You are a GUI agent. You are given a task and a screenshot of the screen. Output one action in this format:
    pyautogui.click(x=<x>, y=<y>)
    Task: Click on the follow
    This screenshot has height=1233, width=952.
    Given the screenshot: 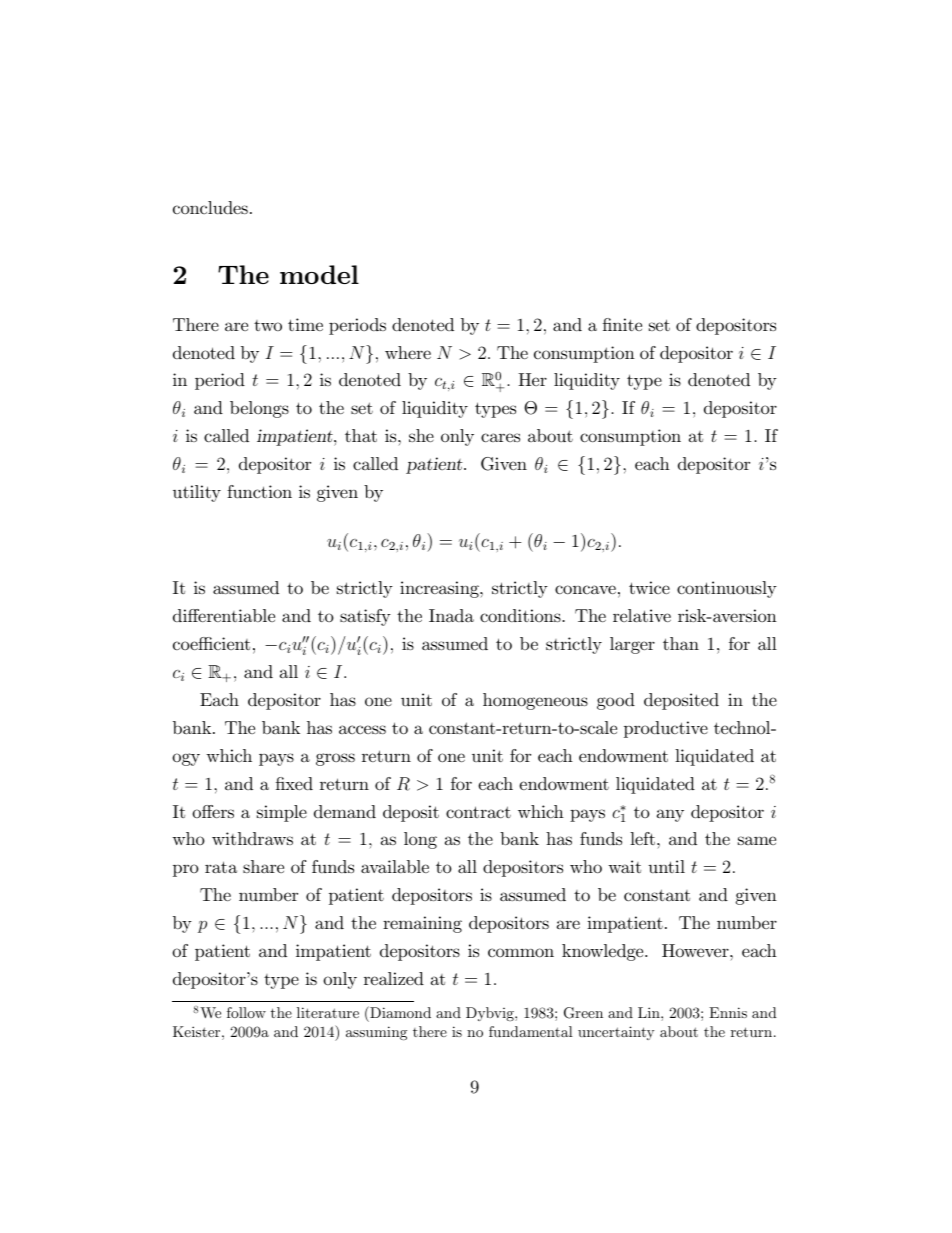 What is the action you would take?
    pyautogui.click(x=246, y=1012)
